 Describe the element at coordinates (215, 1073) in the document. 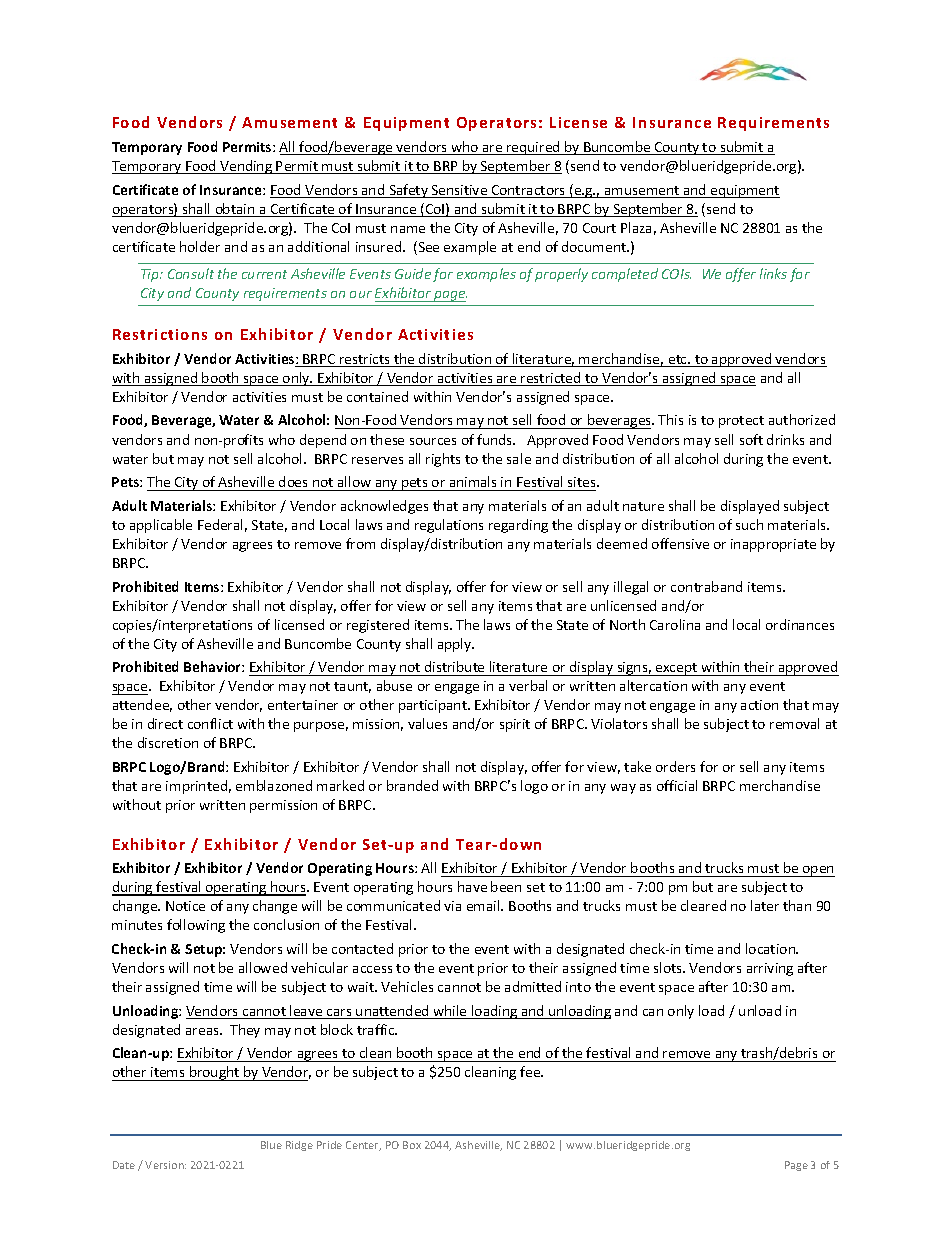

I see `brought` at that location.
